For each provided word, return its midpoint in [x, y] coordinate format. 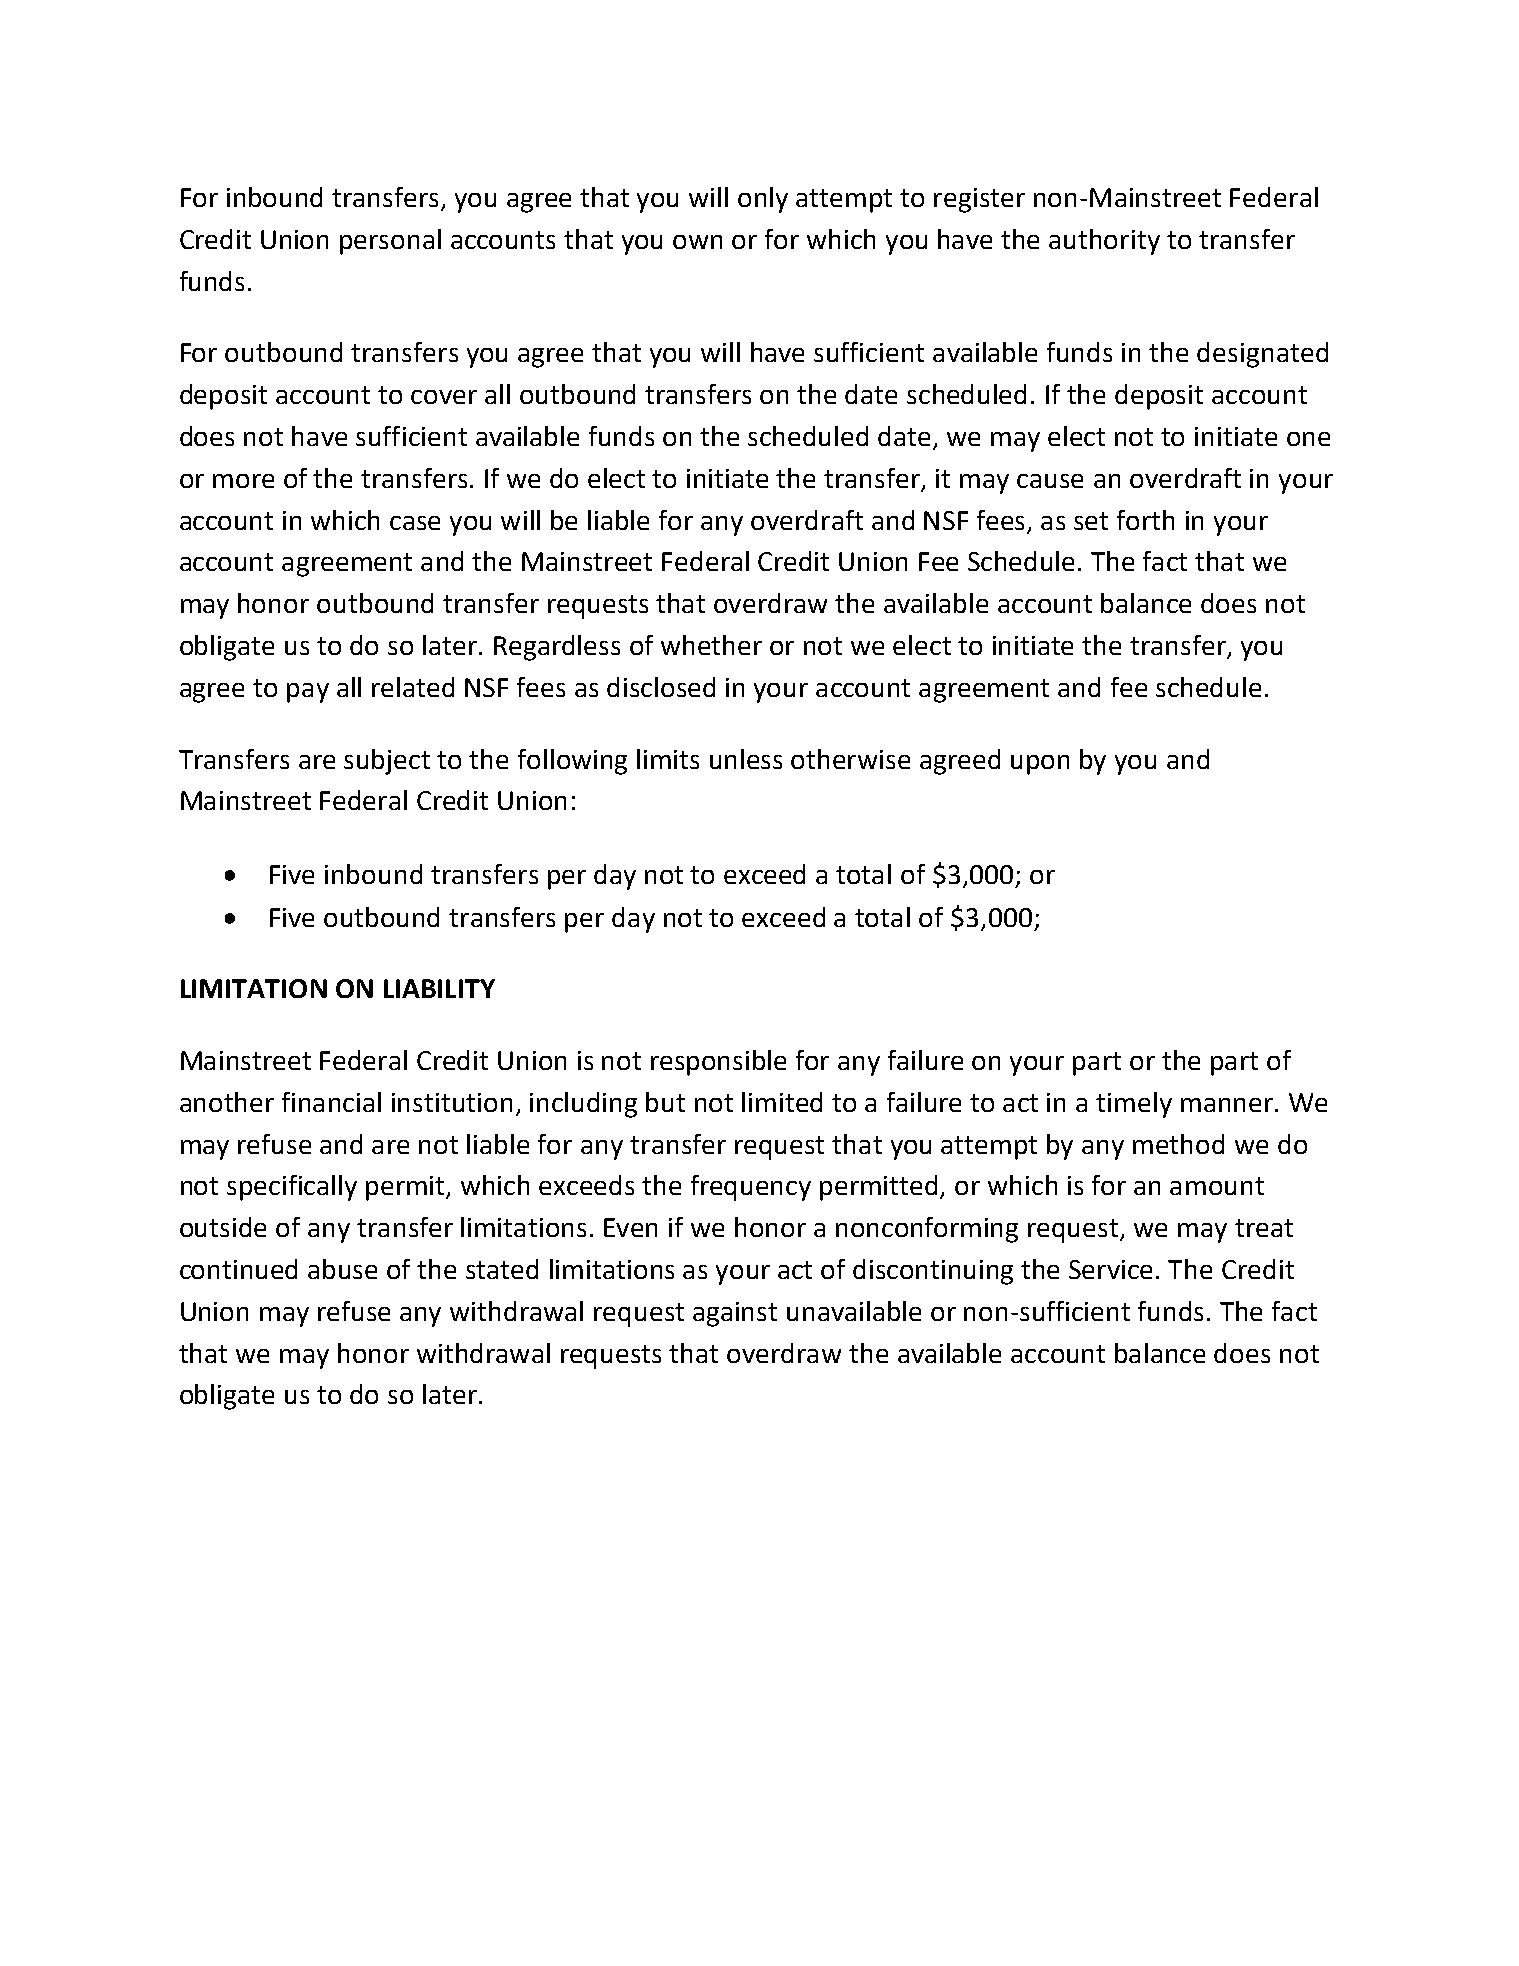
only [763, 200]
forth [1145, 520]
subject [387, 762]
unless [746, 759]
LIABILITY [439, 988]
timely [1134, 1105]
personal [390, 242]
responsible [718, 1063]
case [415, 523]
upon [1040, 765]
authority [1104, 242]
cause [1050, 481]
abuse [342, 1269]
